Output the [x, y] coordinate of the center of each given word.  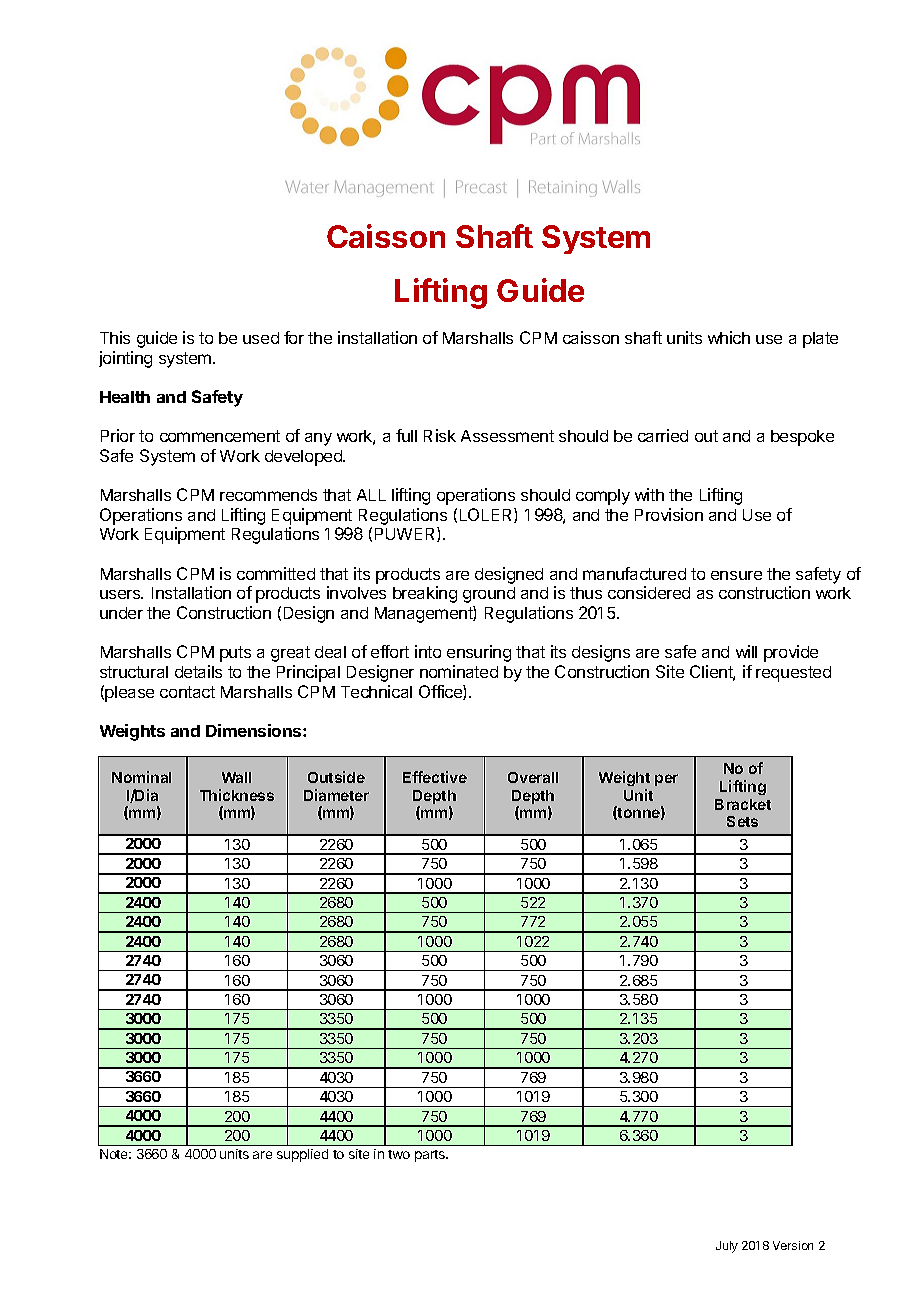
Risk [440, 435]
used [261, 338]
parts [431, 1156]
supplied [302, 1155]
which [729, 337]
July [727, 1247]
